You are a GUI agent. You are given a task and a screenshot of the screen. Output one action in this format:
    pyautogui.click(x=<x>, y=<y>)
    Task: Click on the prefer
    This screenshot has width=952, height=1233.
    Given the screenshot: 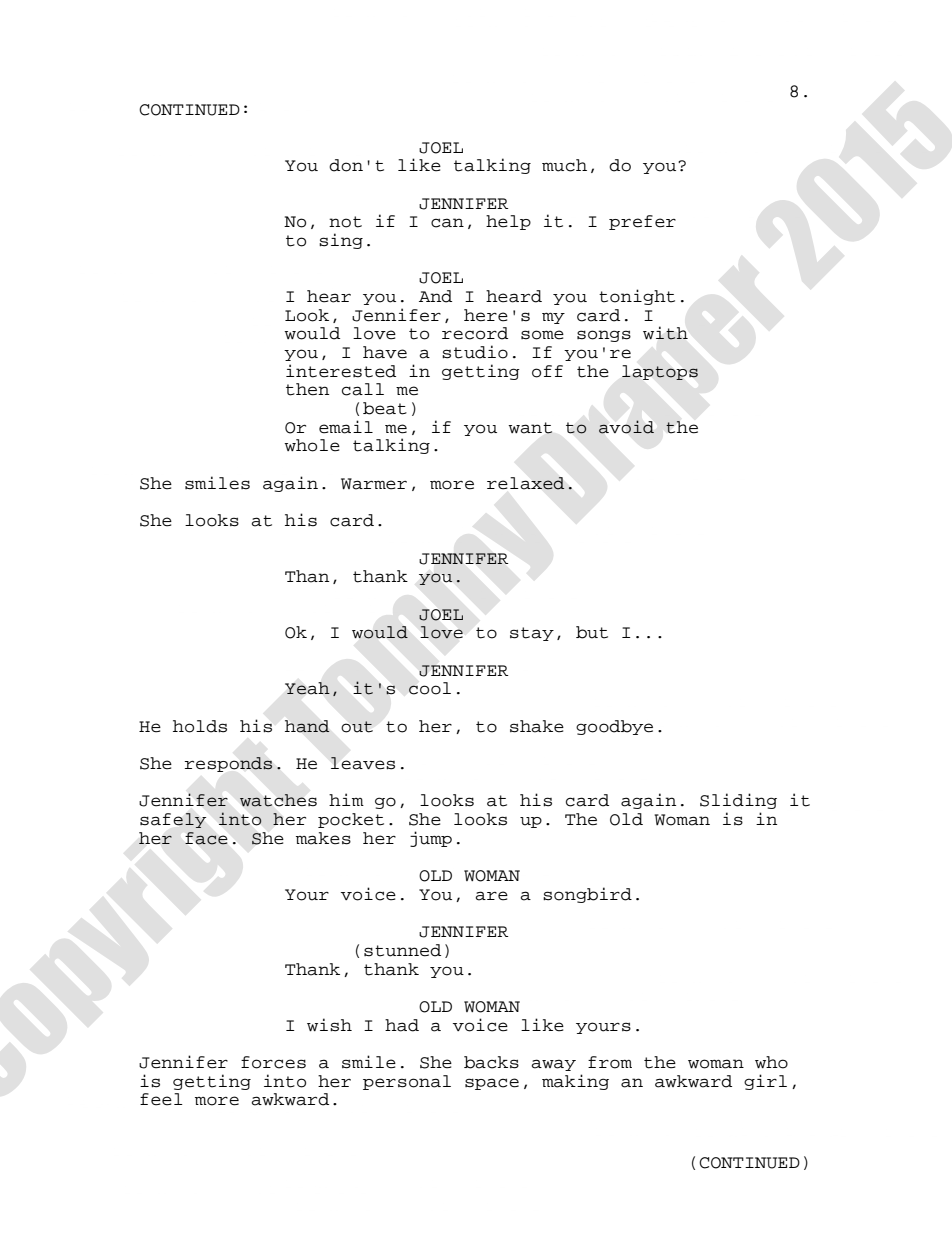 What is the action you would take?
    pyautogui.click(x=642, y=222)
